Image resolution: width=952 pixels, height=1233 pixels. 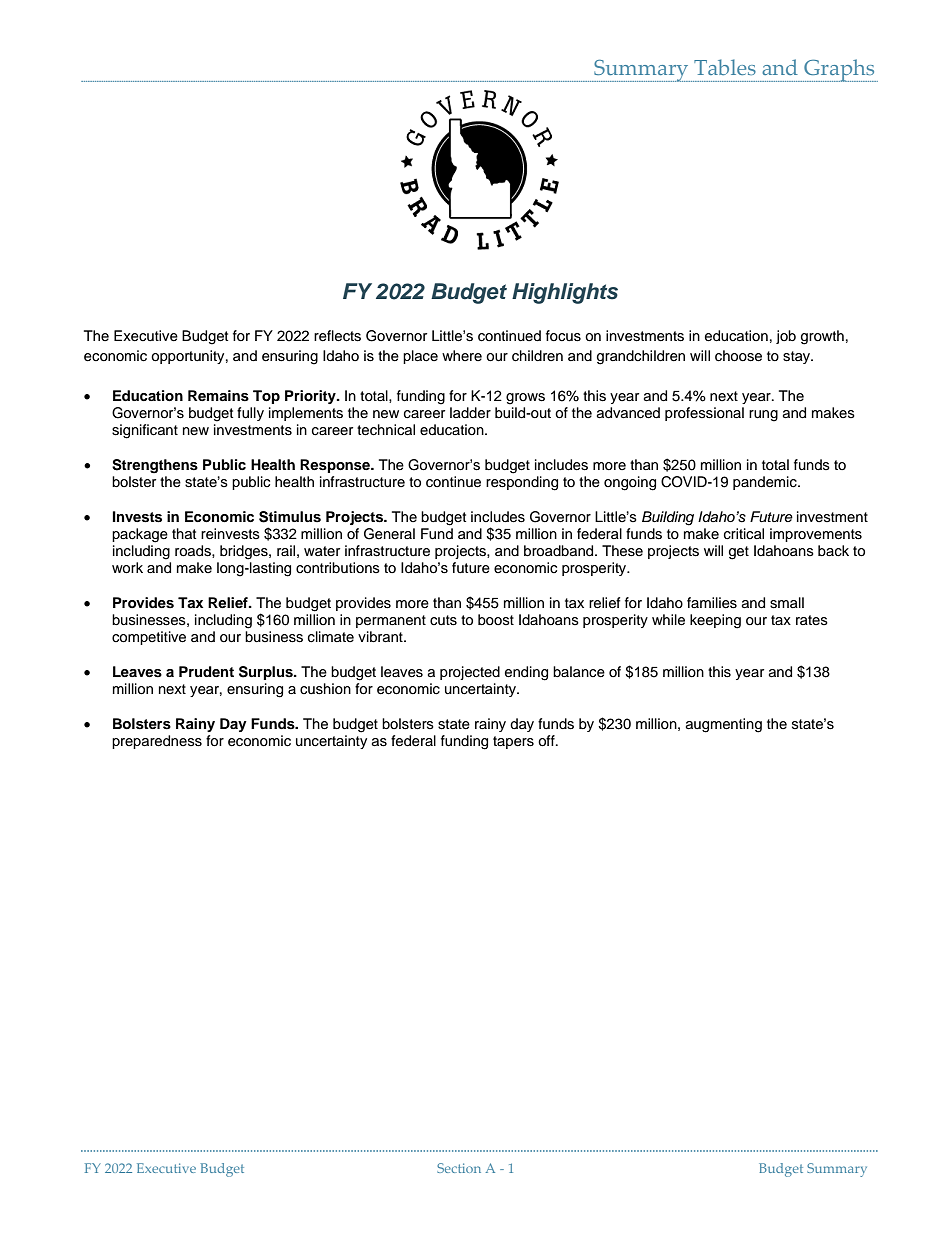 What do you see at coordinates (724, 725) in the screenshot?
I see `augmenting` at bounding box center [724, 725].
